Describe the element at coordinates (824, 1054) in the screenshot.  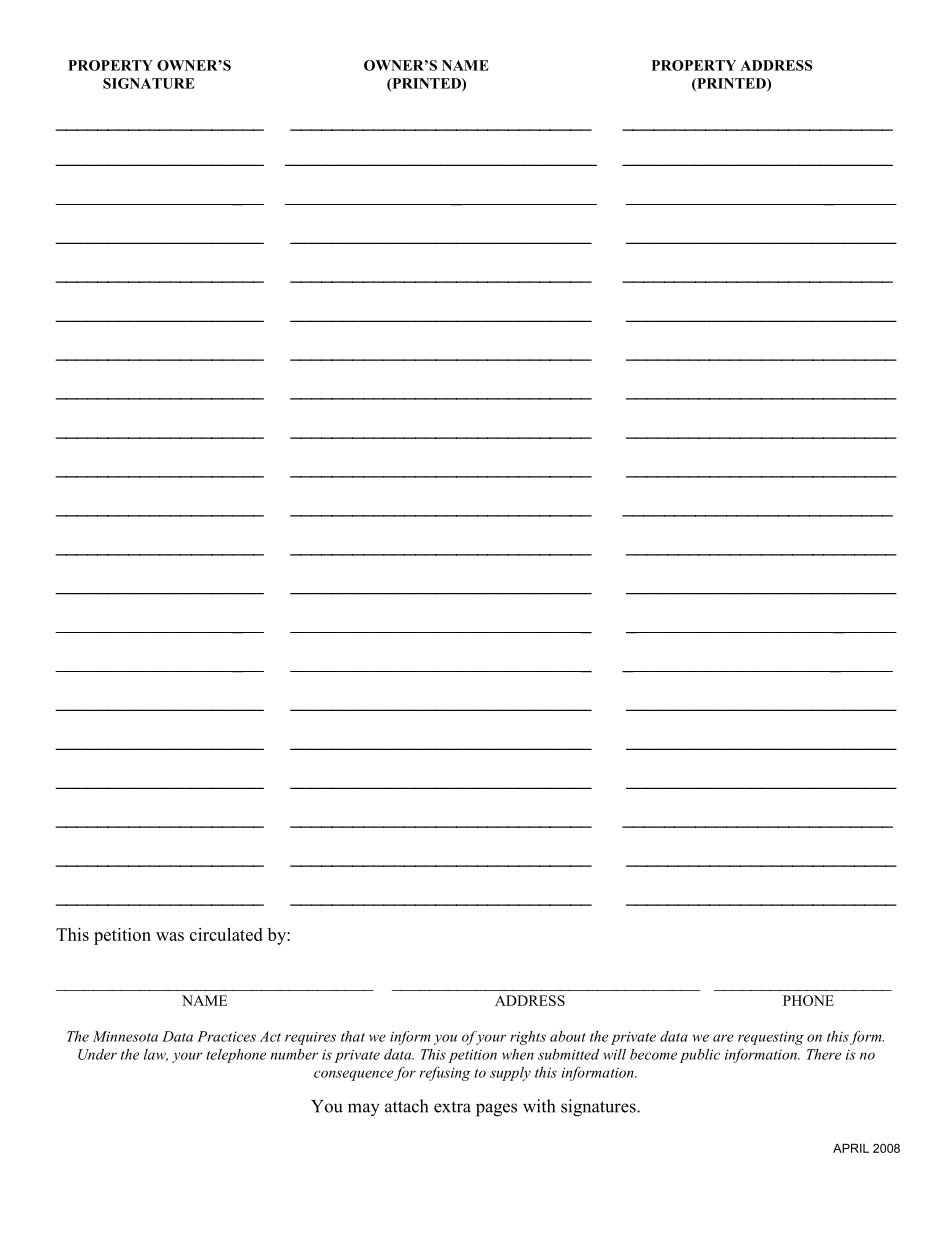
I see `There` at that location.
